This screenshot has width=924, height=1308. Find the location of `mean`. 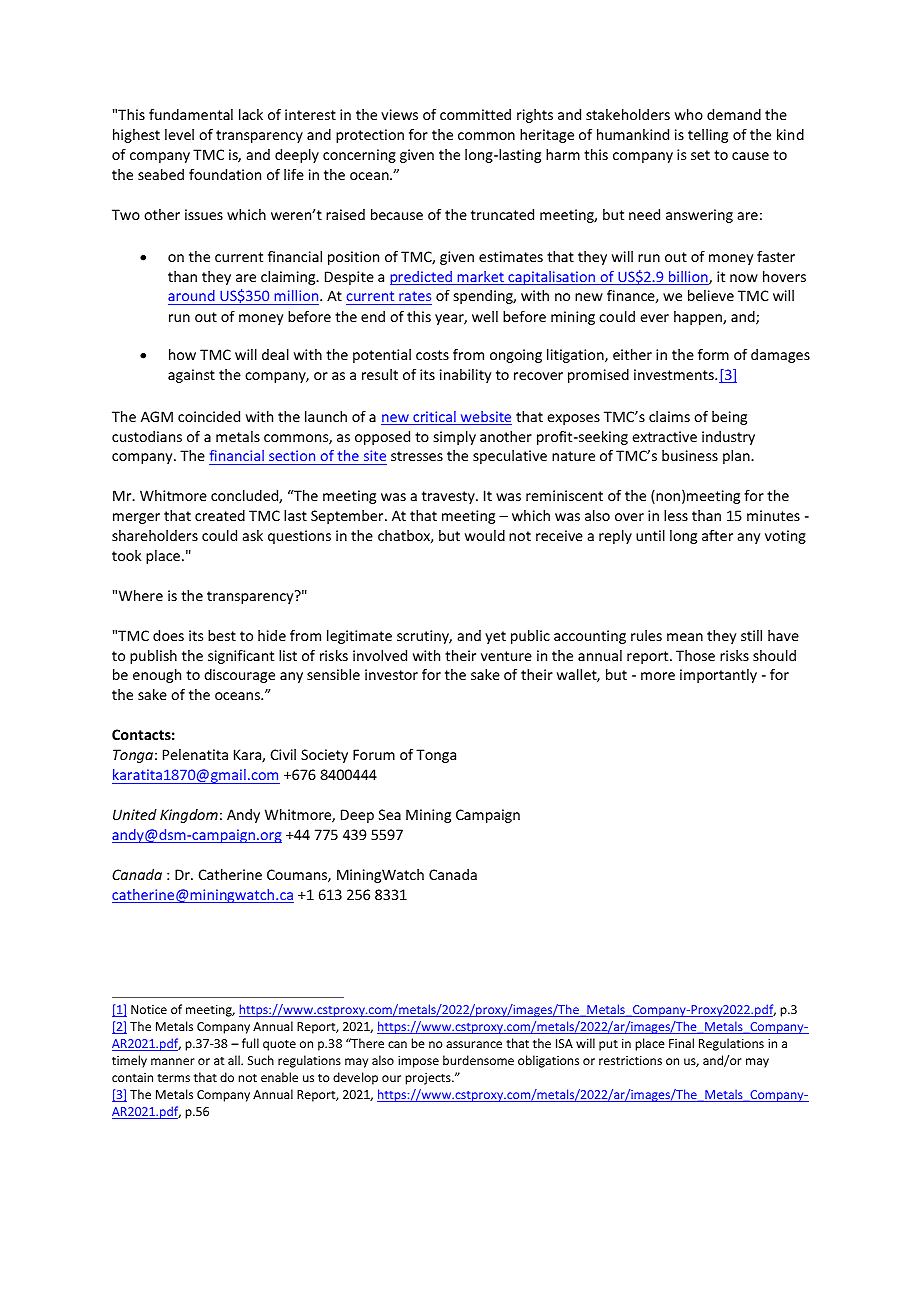

mean is located at coordinates (685, 637).
